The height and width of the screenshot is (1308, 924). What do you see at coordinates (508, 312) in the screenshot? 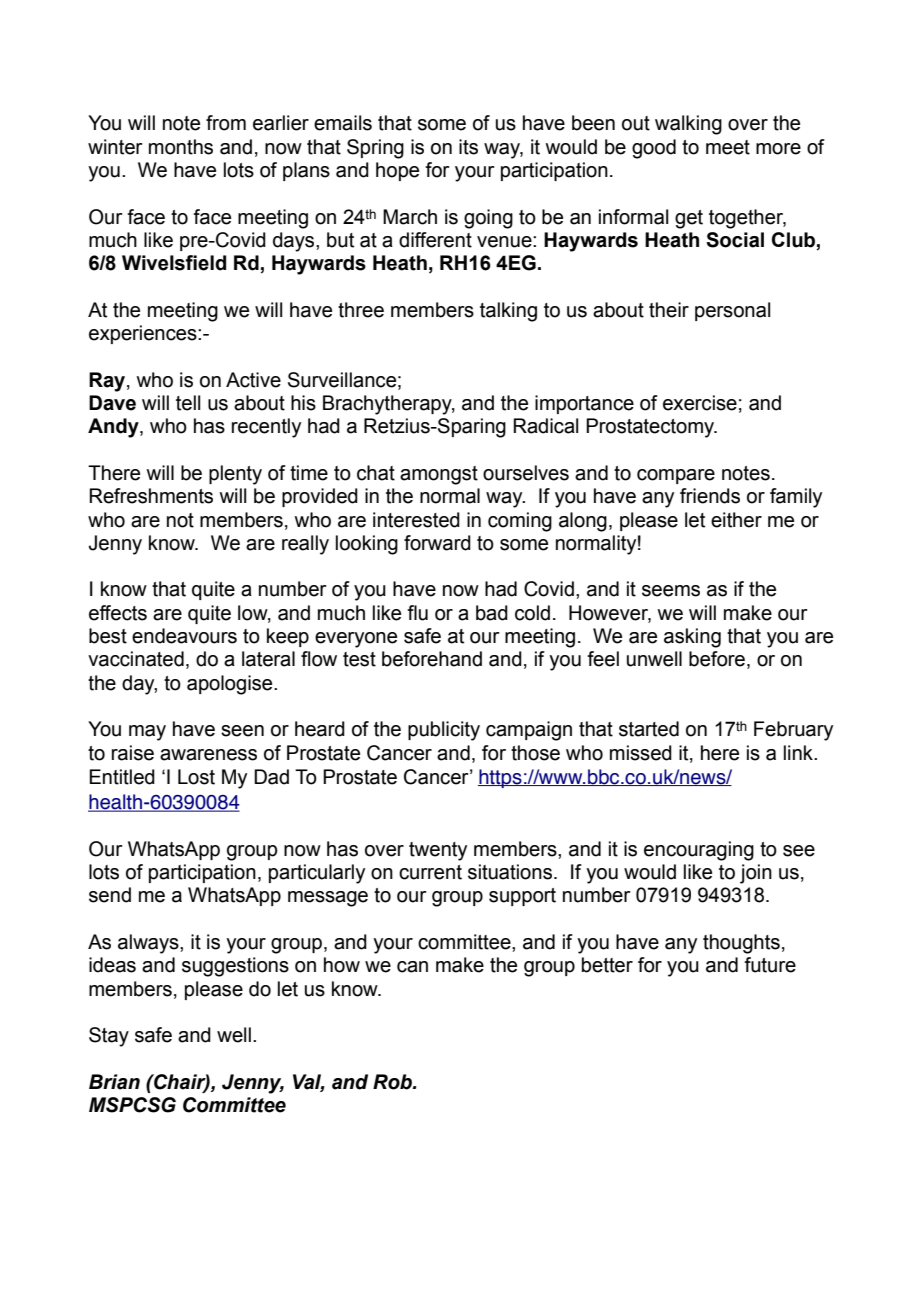
I see `talking` at bounding box center [508, 312].
